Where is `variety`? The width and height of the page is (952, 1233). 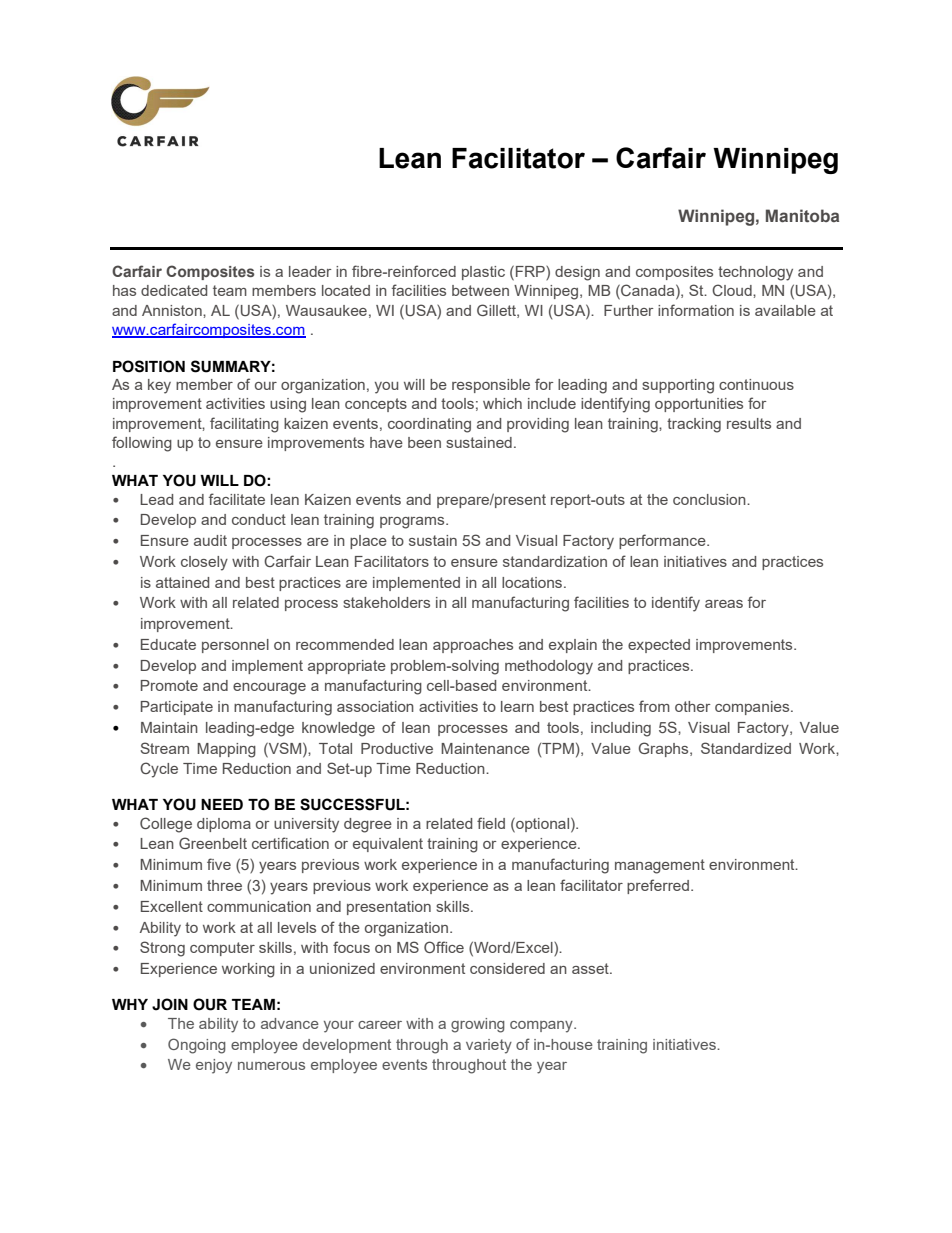 variety is located at coordinates (489, 1046).
